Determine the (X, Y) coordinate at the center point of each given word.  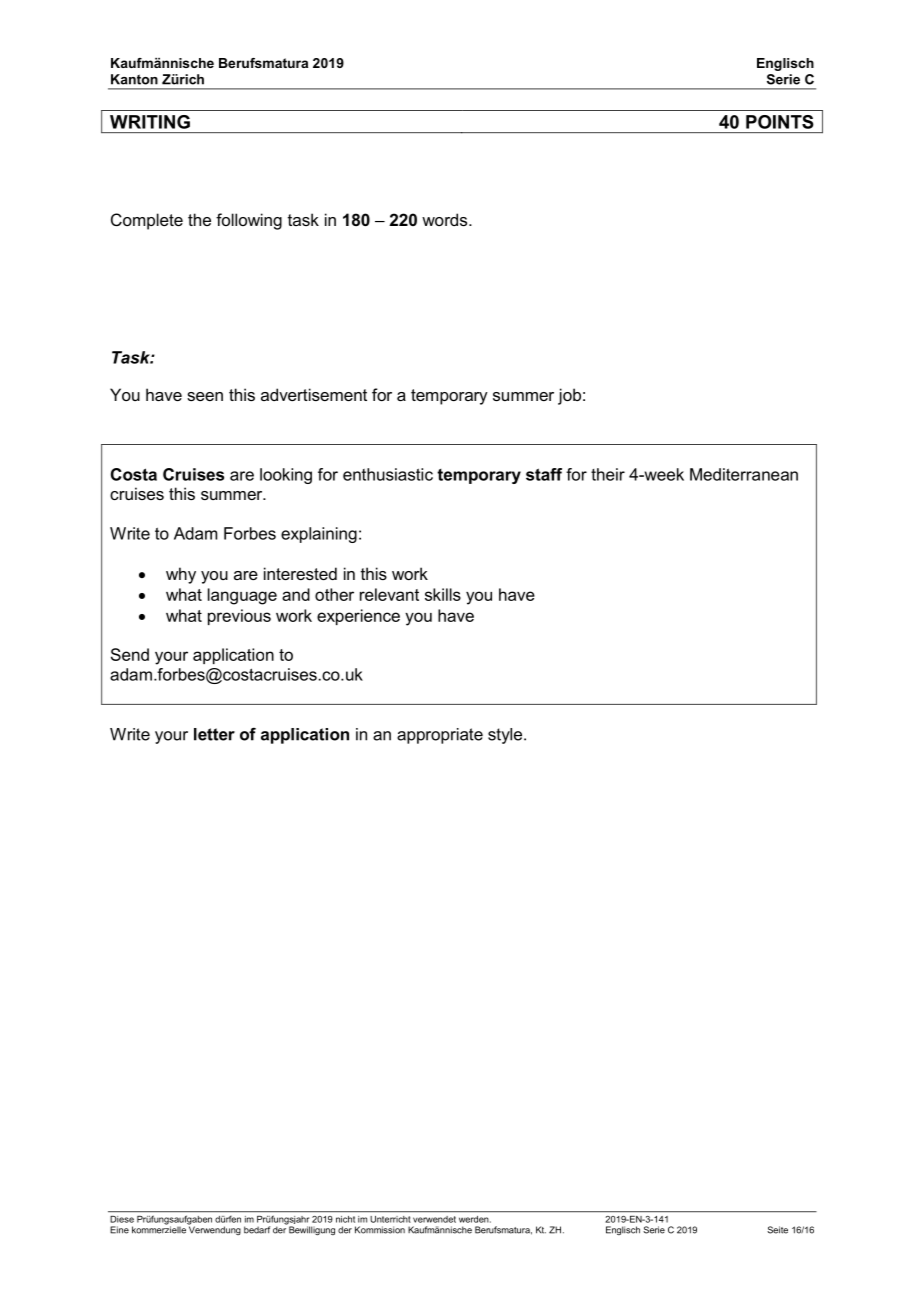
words (446, 219)
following (249, 221)
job (569, 396)
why (181, 575)
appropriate (440, 736)
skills (443, 594)
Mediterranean (744, 474)
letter (214, 734)
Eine (119, 1230)
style (506, 736)
